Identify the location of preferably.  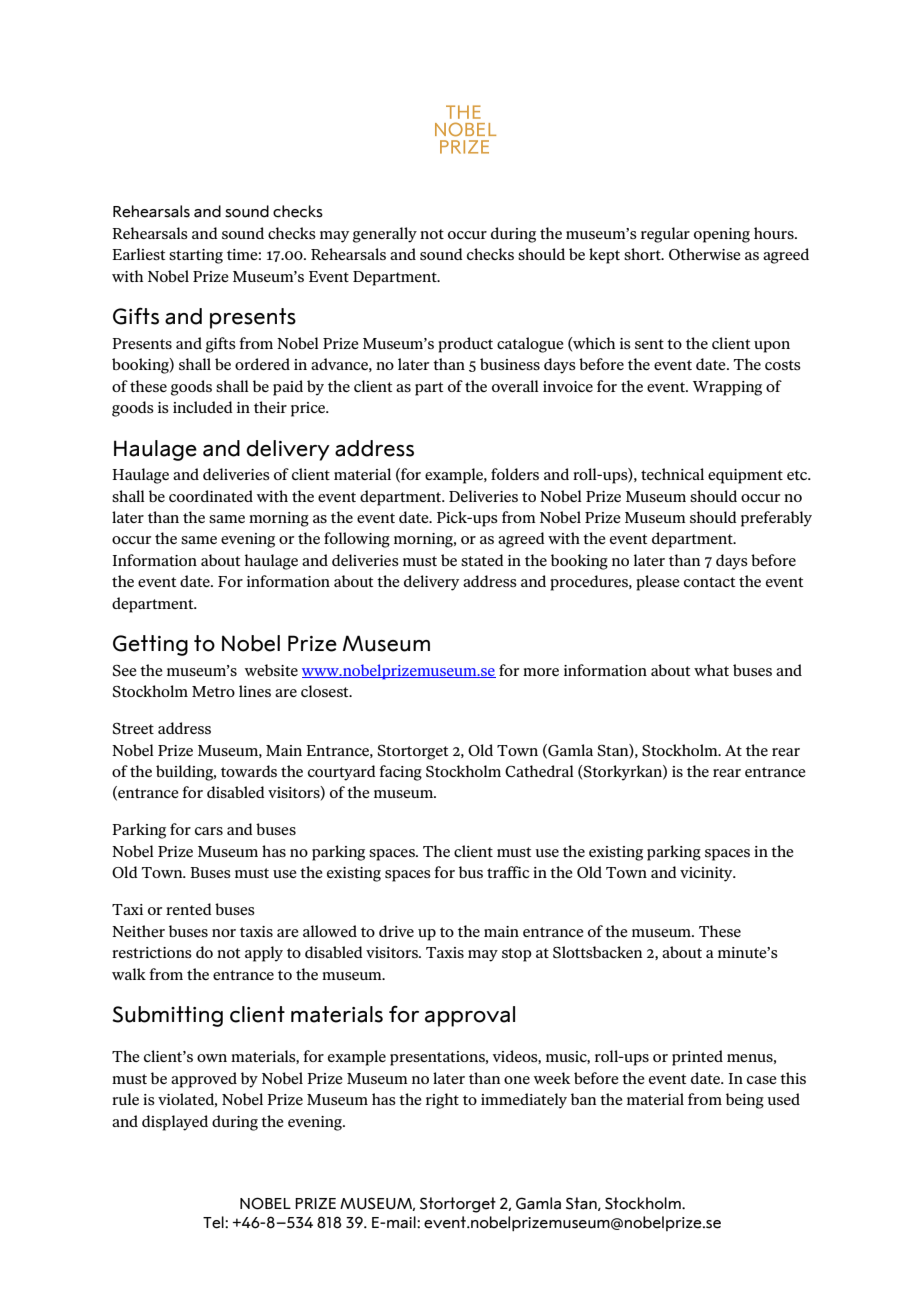
(776, 519).
